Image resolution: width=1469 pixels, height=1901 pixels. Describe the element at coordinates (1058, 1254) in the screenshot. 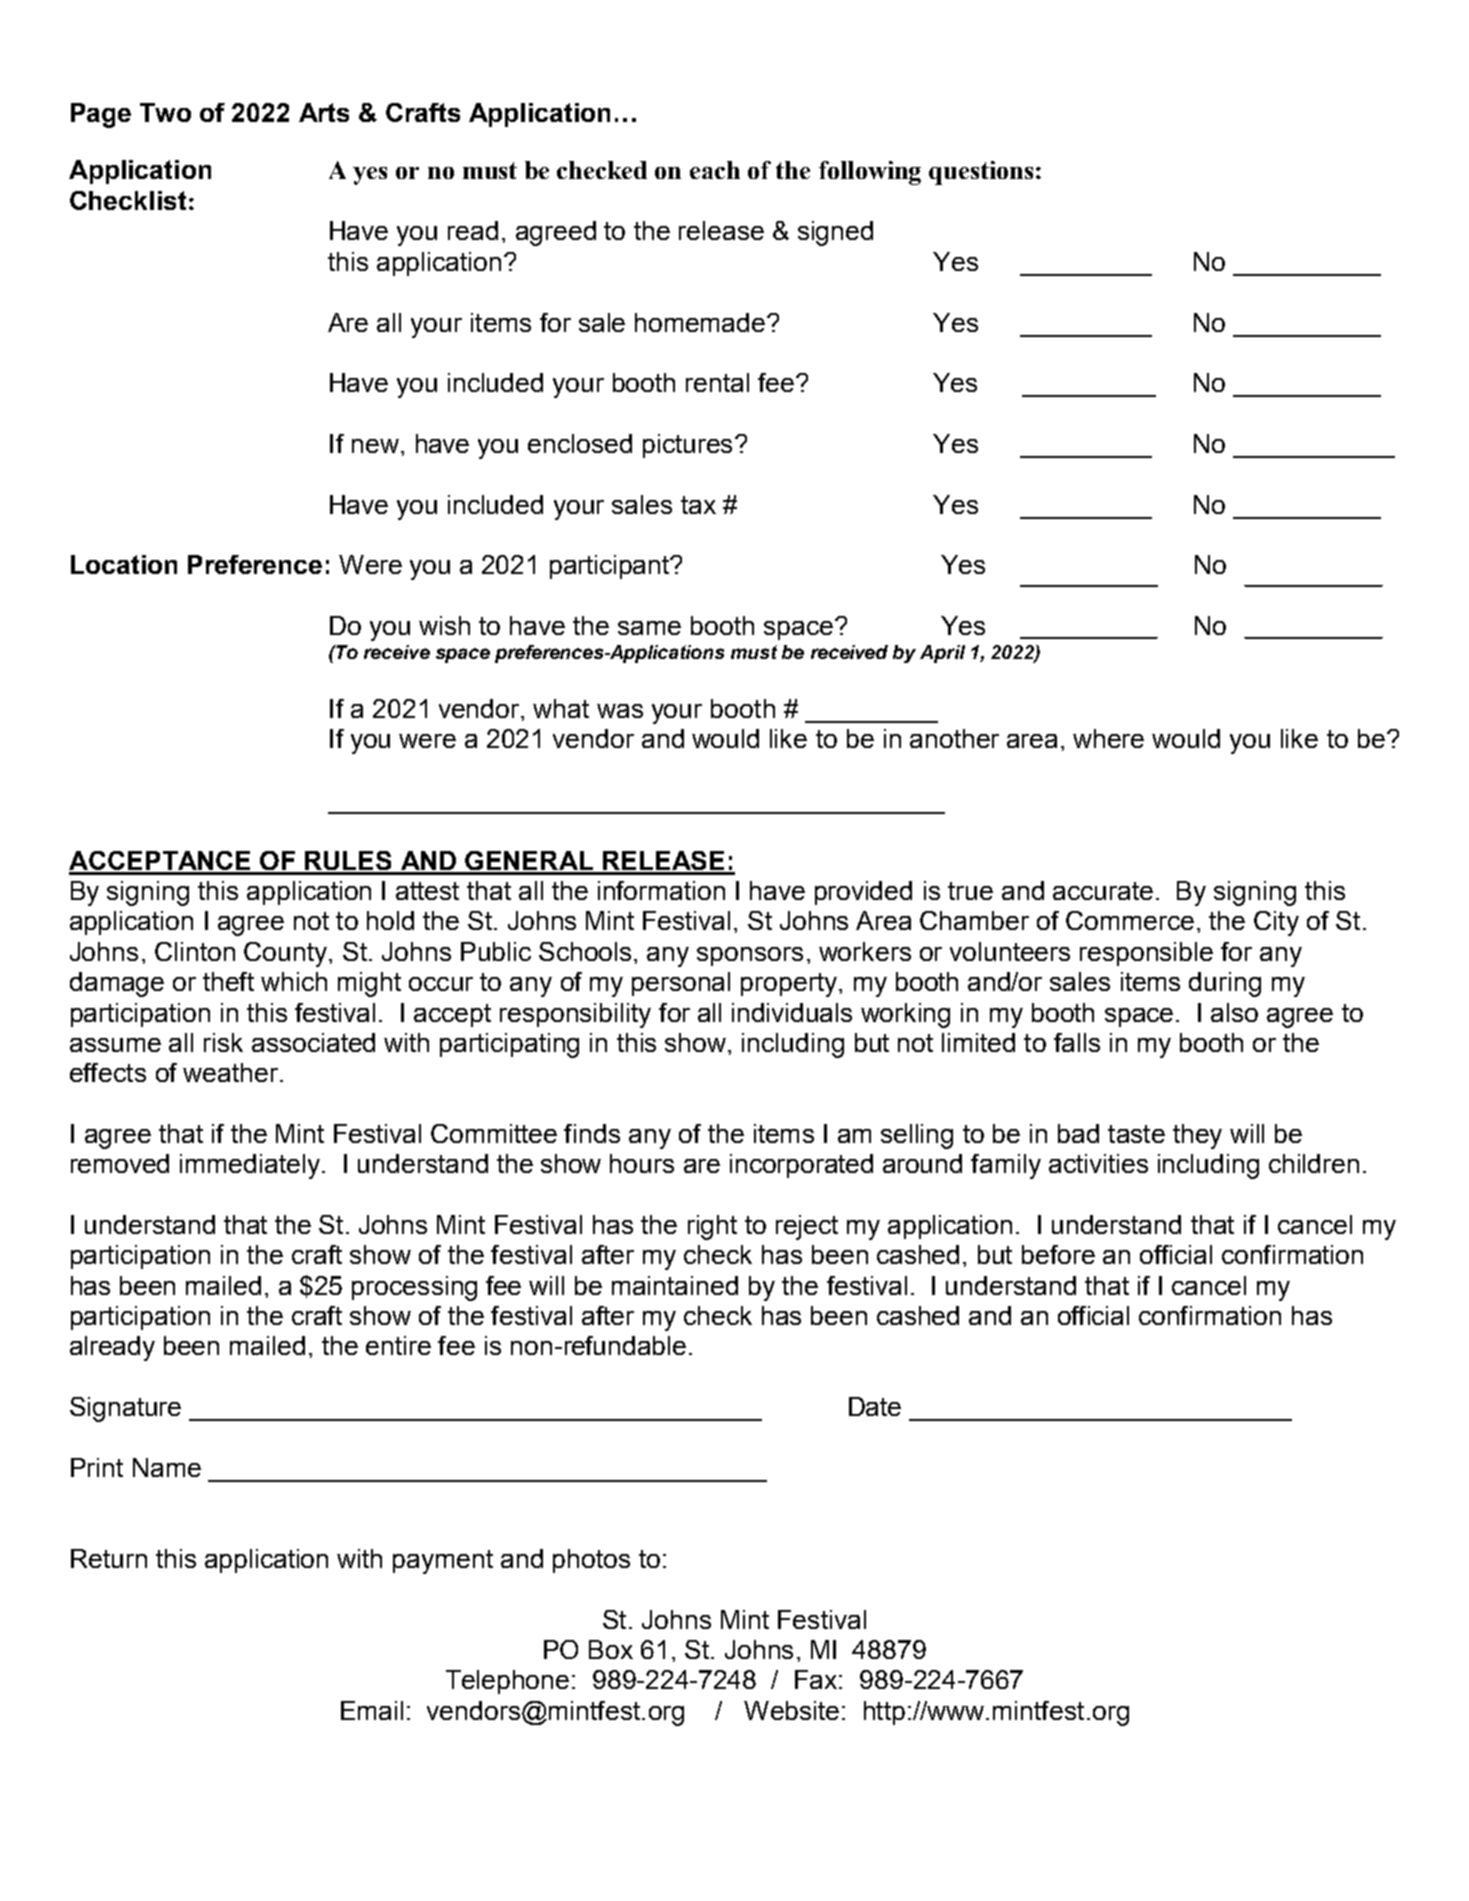

I see `before` at that location.
